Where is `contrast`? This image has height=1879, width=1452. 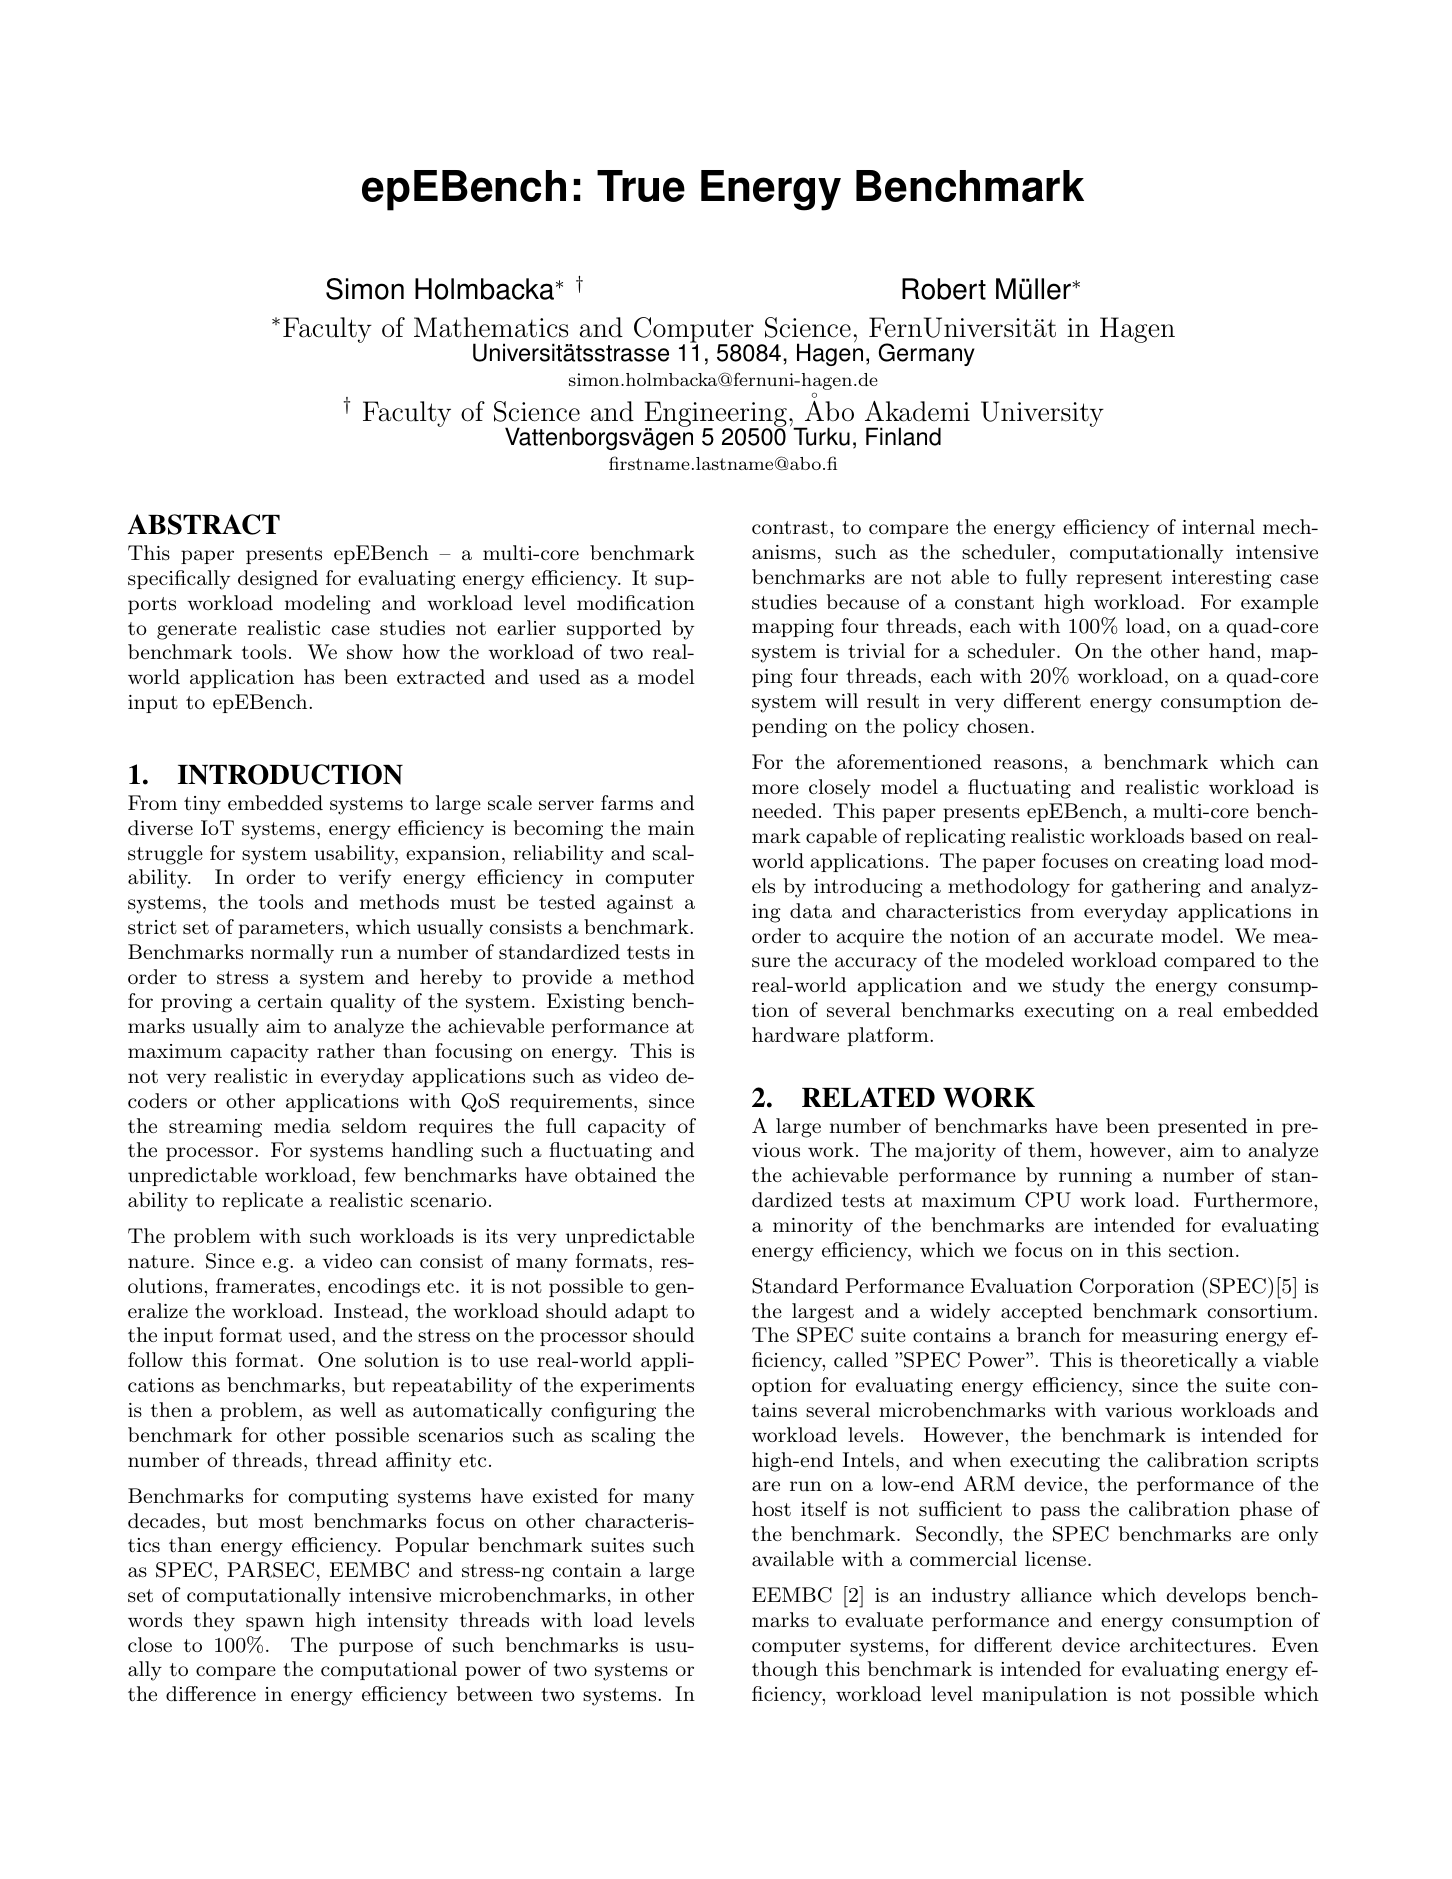 contrast is located at coordinates (790, 527).
